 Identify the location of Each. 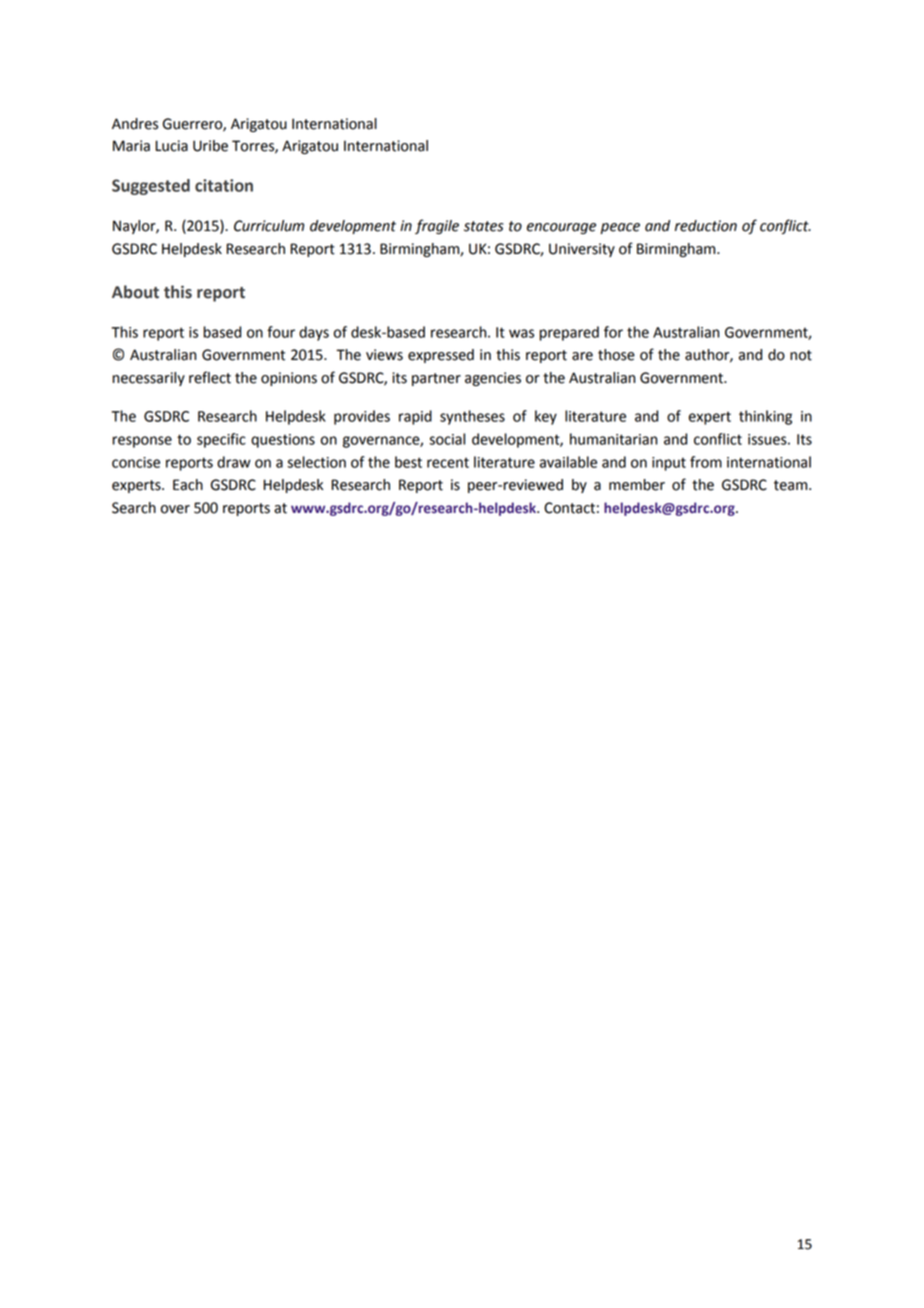
(188, 485).
